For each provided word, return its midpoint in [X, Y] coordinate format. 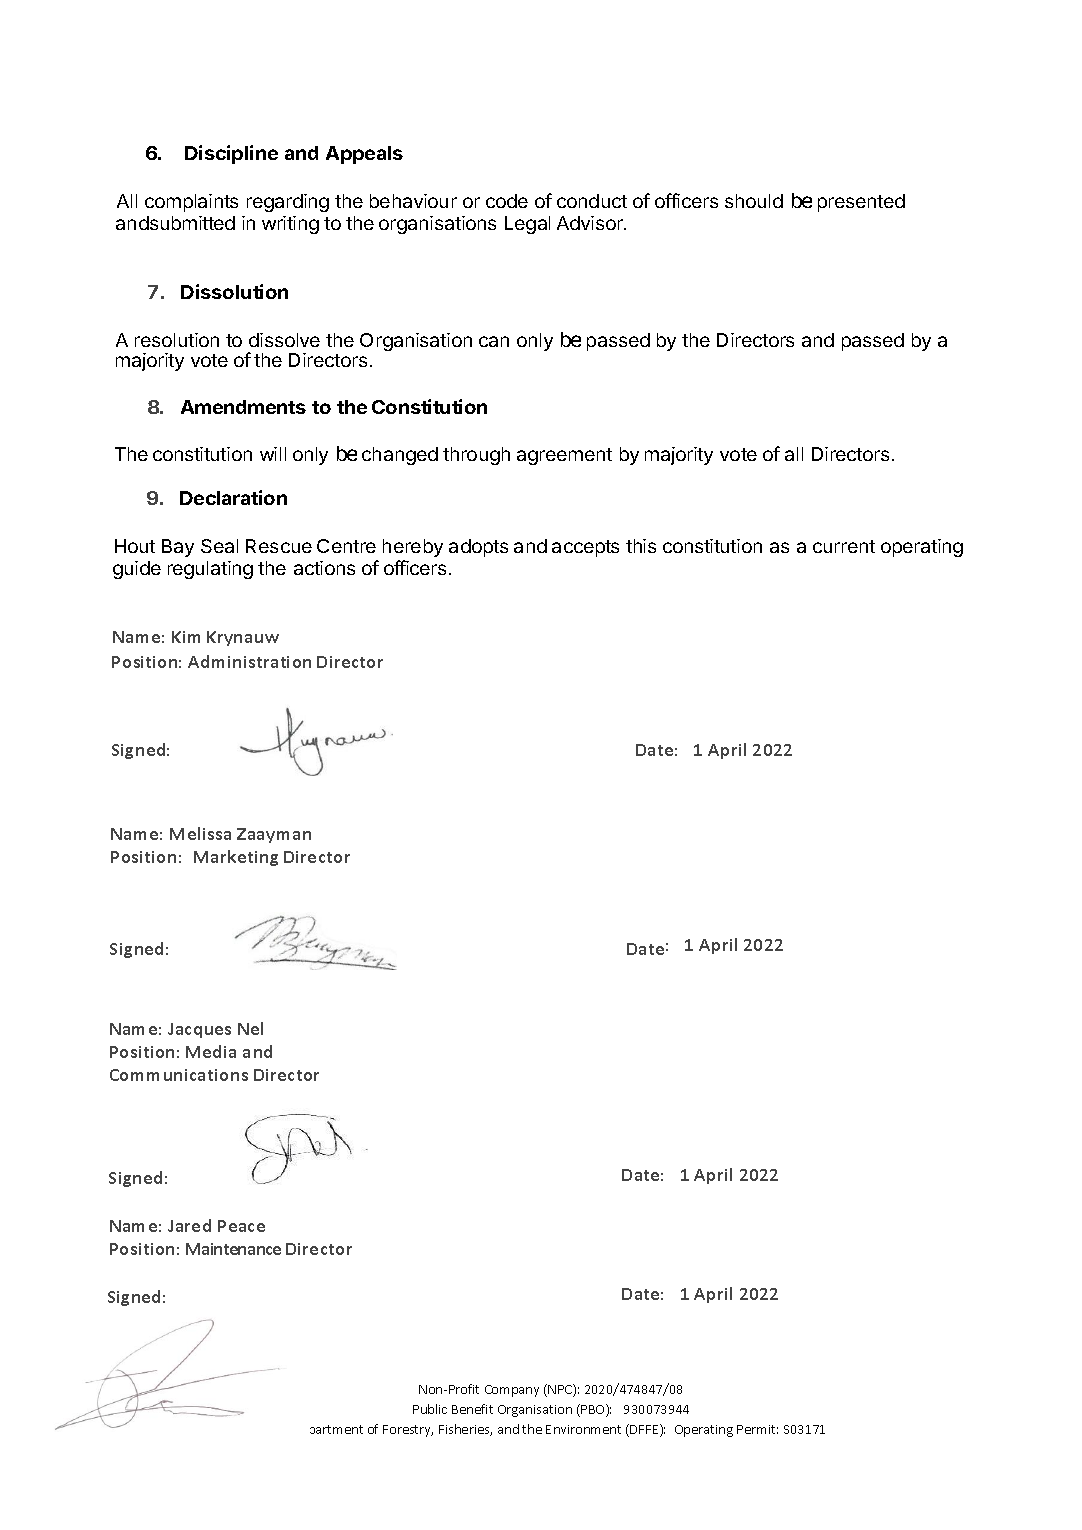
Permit [757, 1429]
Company [512, 1391]
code [507, 201]
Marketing [236, 858]
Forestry [408, 1431]
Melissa [200, 833]
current [844, 546]
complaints [191, 203]
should [754, 201]
